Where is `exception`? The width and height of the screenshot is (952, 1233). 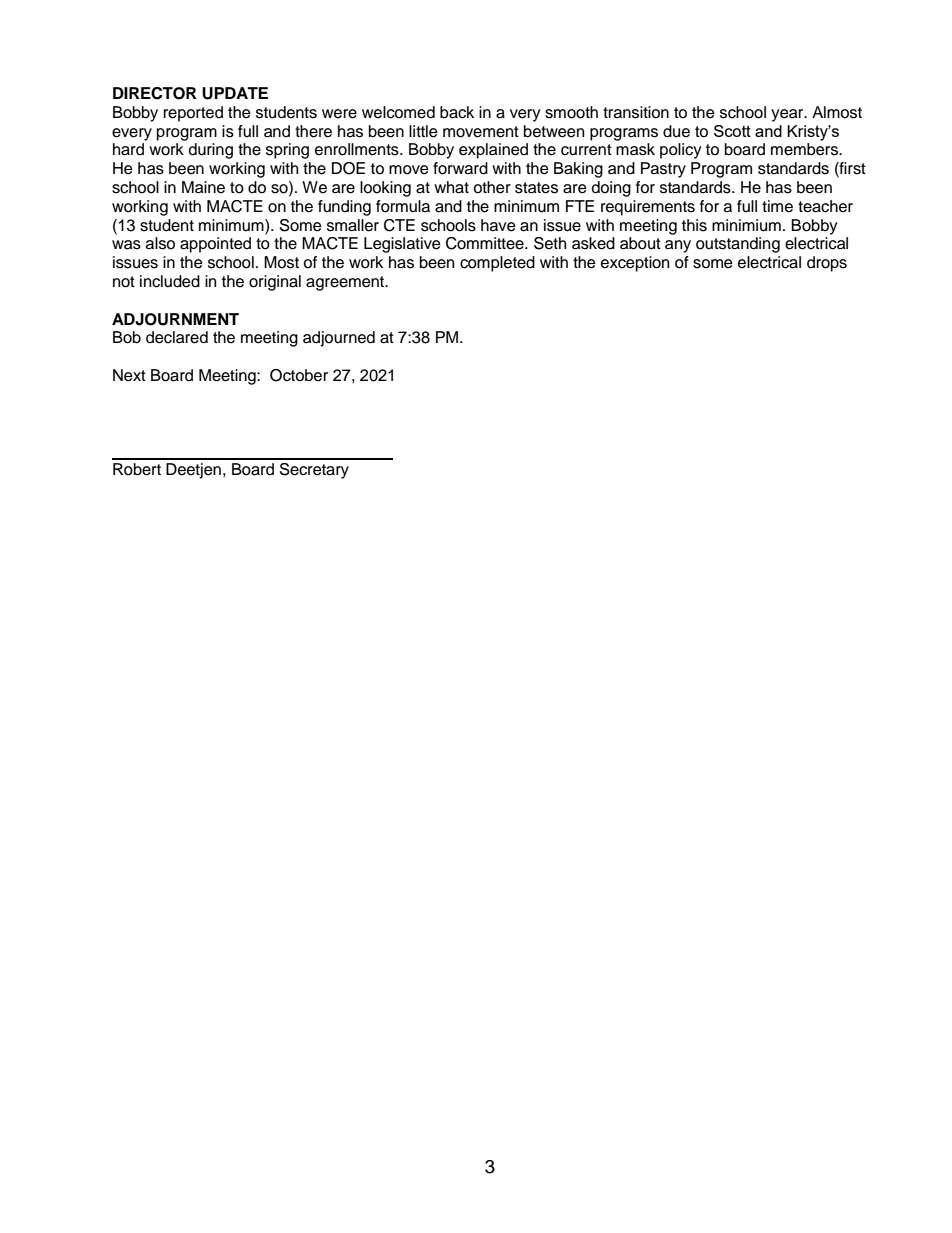
exception is located at coordinates (635, 264).
